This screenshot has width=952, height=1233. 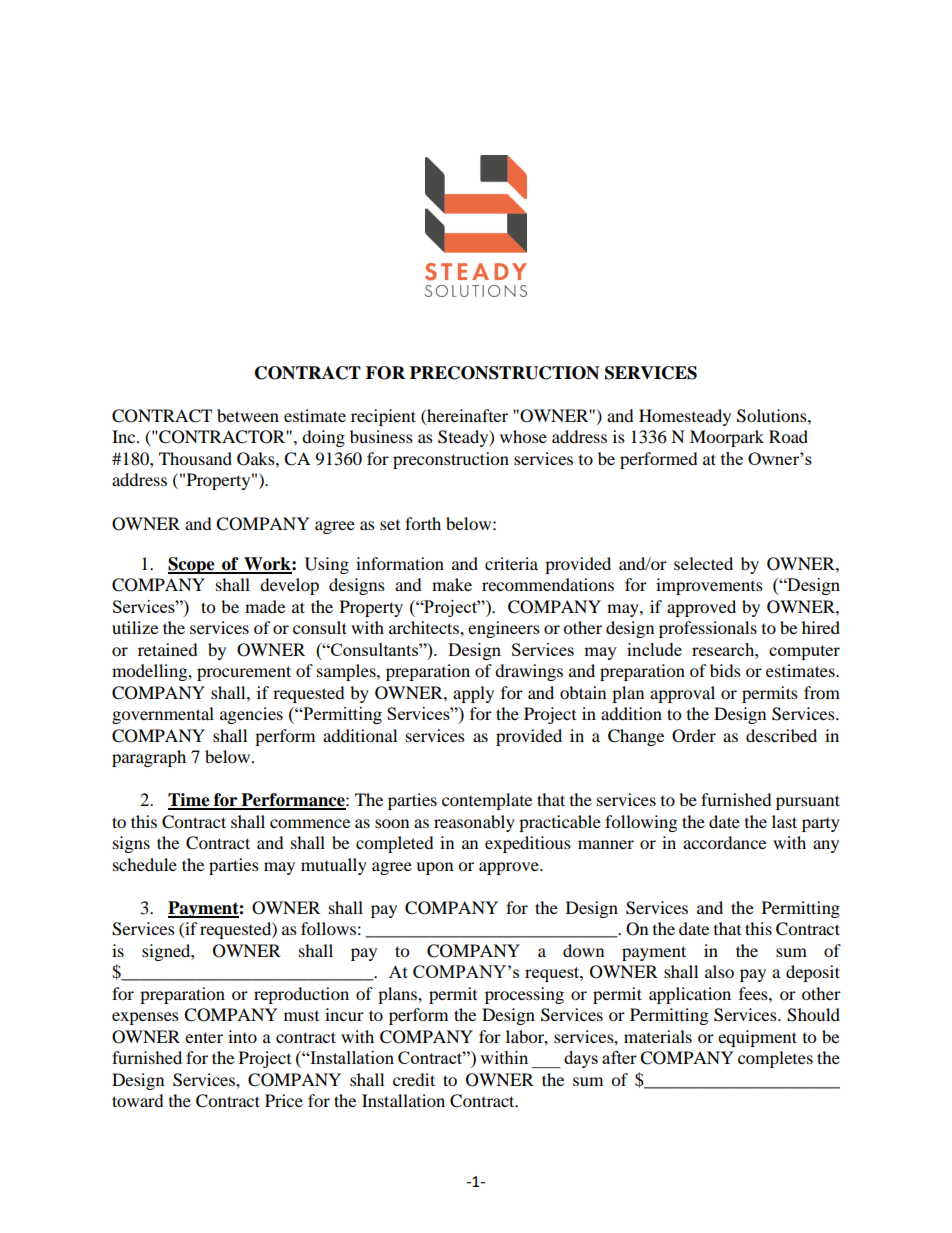 I want to click on Time, so click(x=190, y=801).
